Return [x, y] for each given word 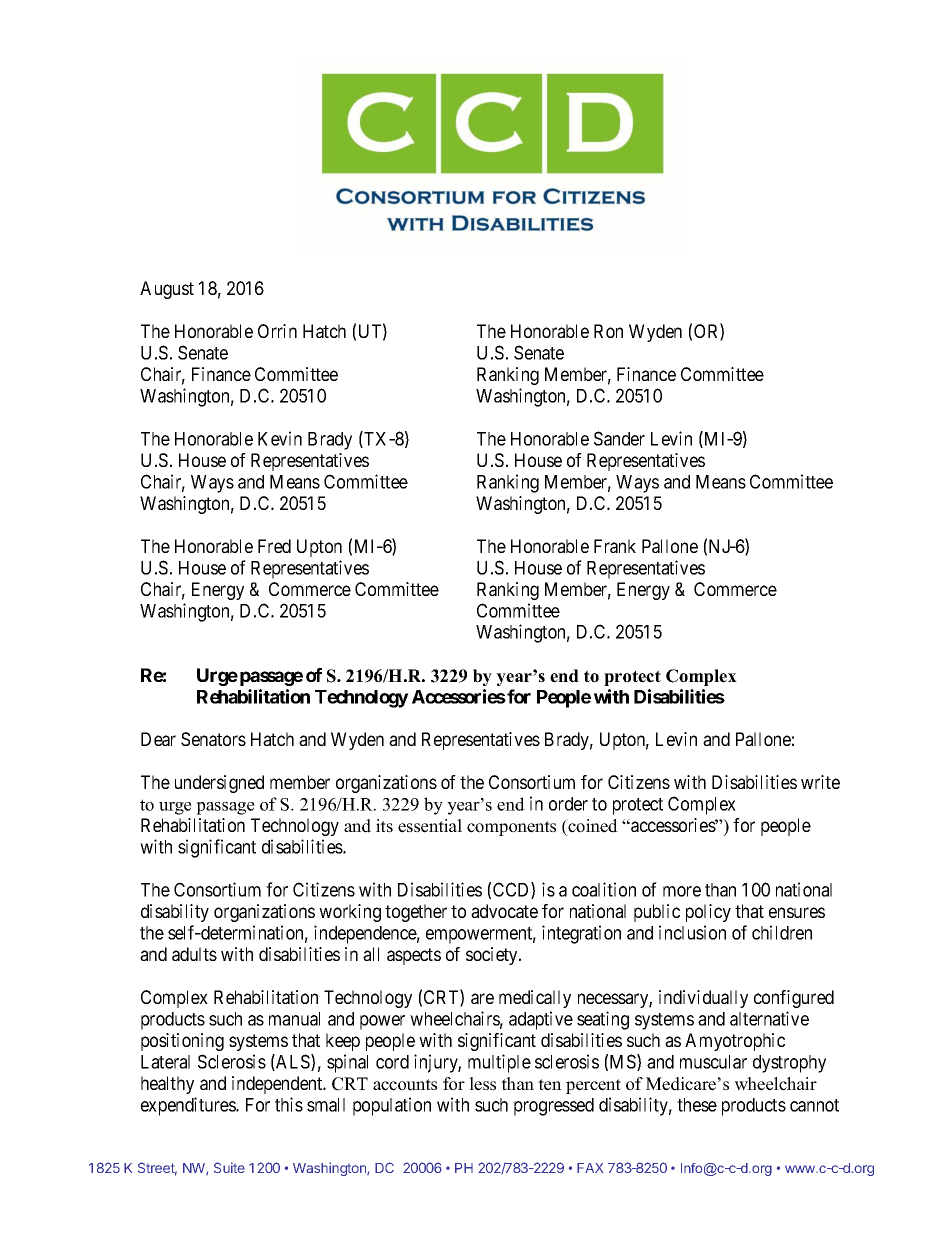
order [568, 804]
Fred [274, 546]
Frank [615, 546]
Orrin [277, 331]
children [782, 932]
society [493, 956]
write [820, 782]
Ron [608, 331]
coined [592, 826]
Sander [619, 438]
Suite [229, 1167]
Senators [213, 739]
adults [194, 954]
